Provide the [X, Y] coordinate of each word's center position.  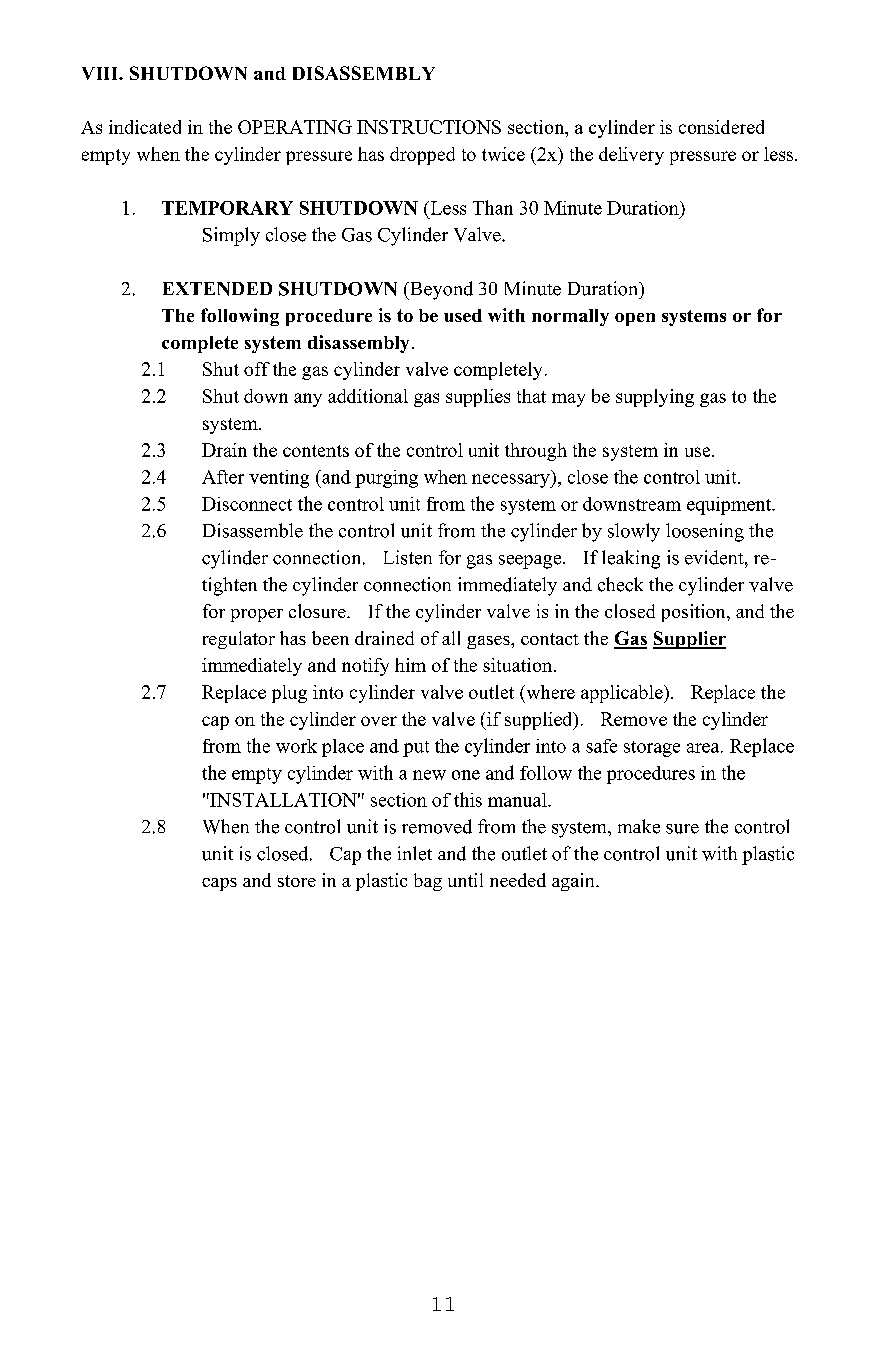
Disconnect [247, 504]
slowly [634, 532]
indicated [145, 127]
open [635, 319]
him [410, 665]
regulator [239, 640]
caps [219, 884]
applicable [623, 694]
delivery [631, 156]
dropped [422, 156]
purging [386, 479]
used [463, 315]
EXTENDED [217, 289]
